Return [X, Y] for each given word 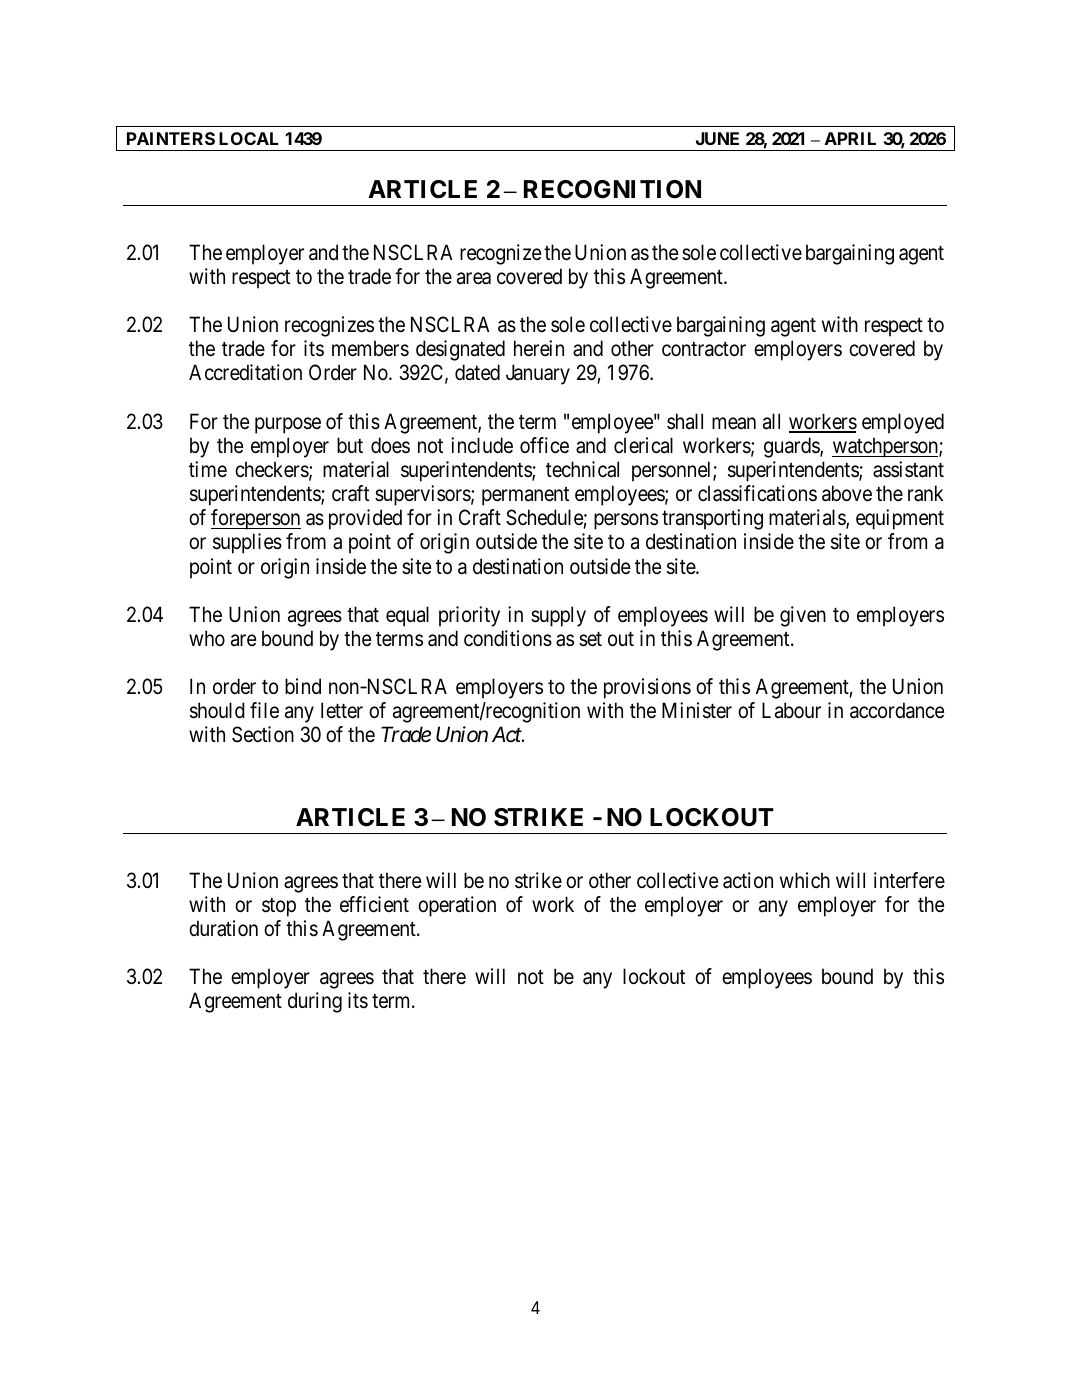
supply [558, 616]
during [315, 1002]
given [803, 616]
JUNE [717, 138]
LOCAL [249, 138]
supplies [247, 543]
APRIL [850, 138]
